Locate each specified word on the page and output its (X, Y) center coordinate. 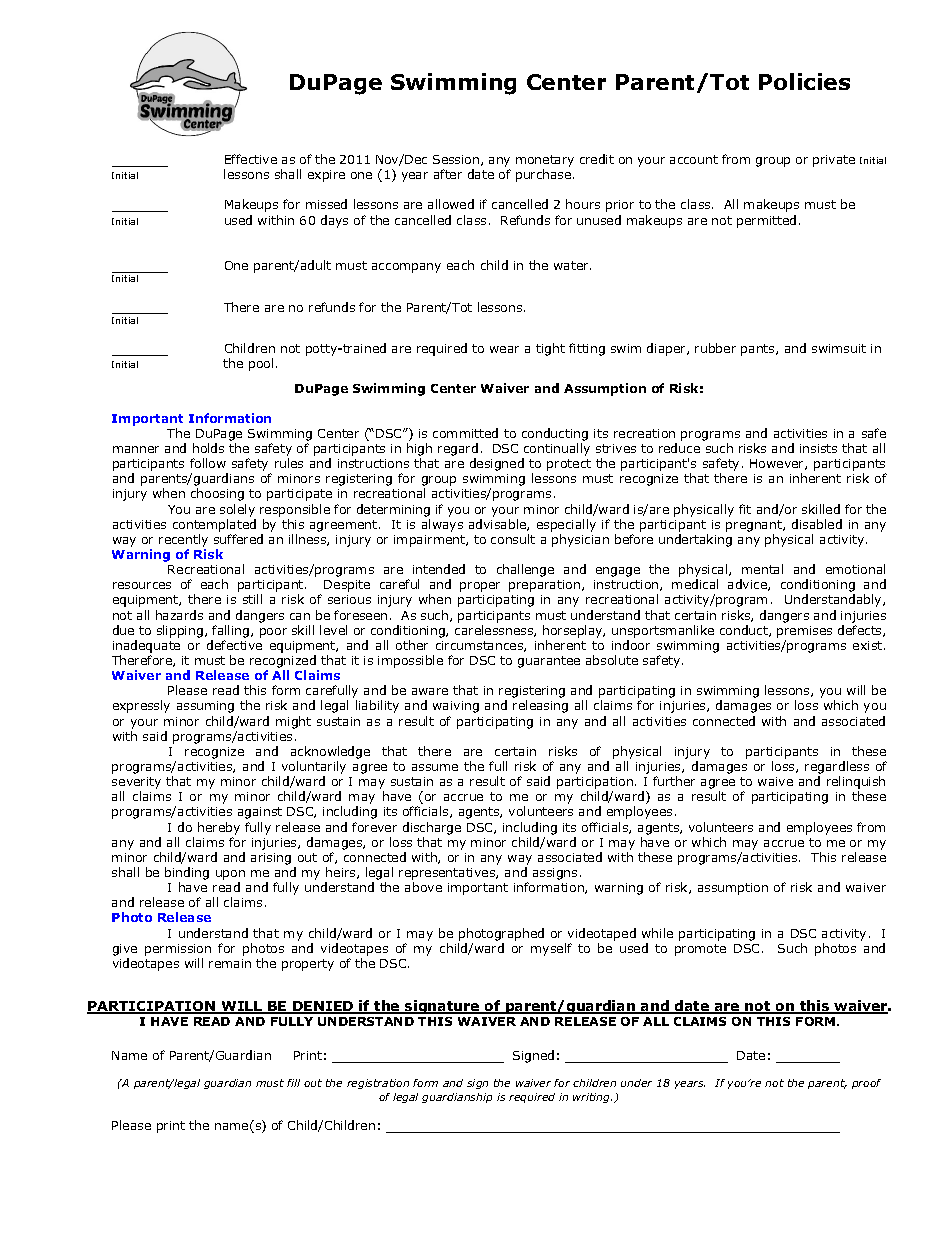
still (252, 599)
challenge (525, 570)
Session (457, 160)
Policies (804, 81)
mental (762, 569)
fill (293, 1083)
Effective (251, 159)
